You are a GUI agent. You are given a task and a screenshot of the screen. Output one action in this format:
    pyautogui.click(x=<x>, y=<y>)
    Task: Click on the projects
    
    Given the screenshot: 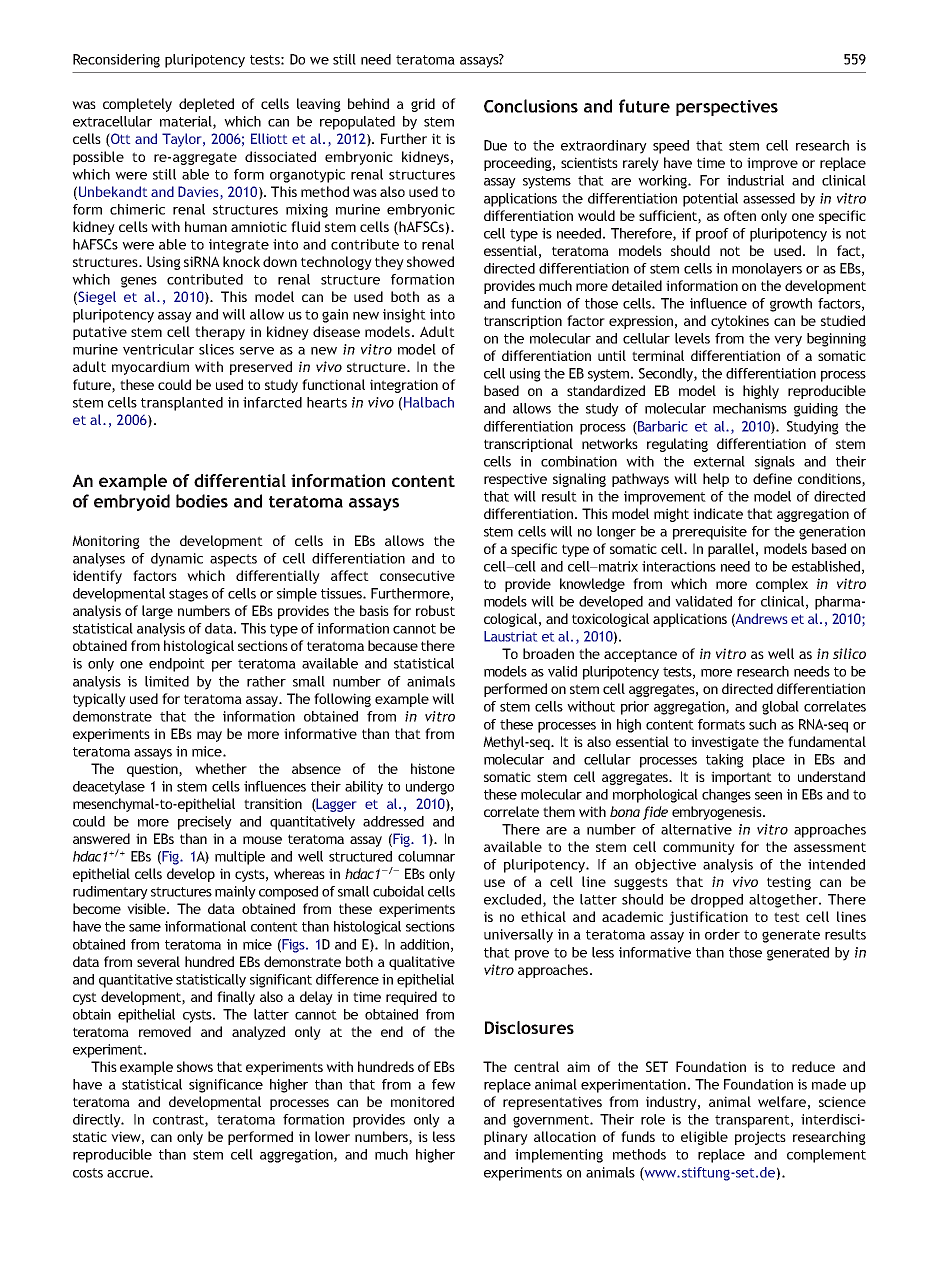 What is the action you would take?
    pyautogui.click(x=760, y=1138)
